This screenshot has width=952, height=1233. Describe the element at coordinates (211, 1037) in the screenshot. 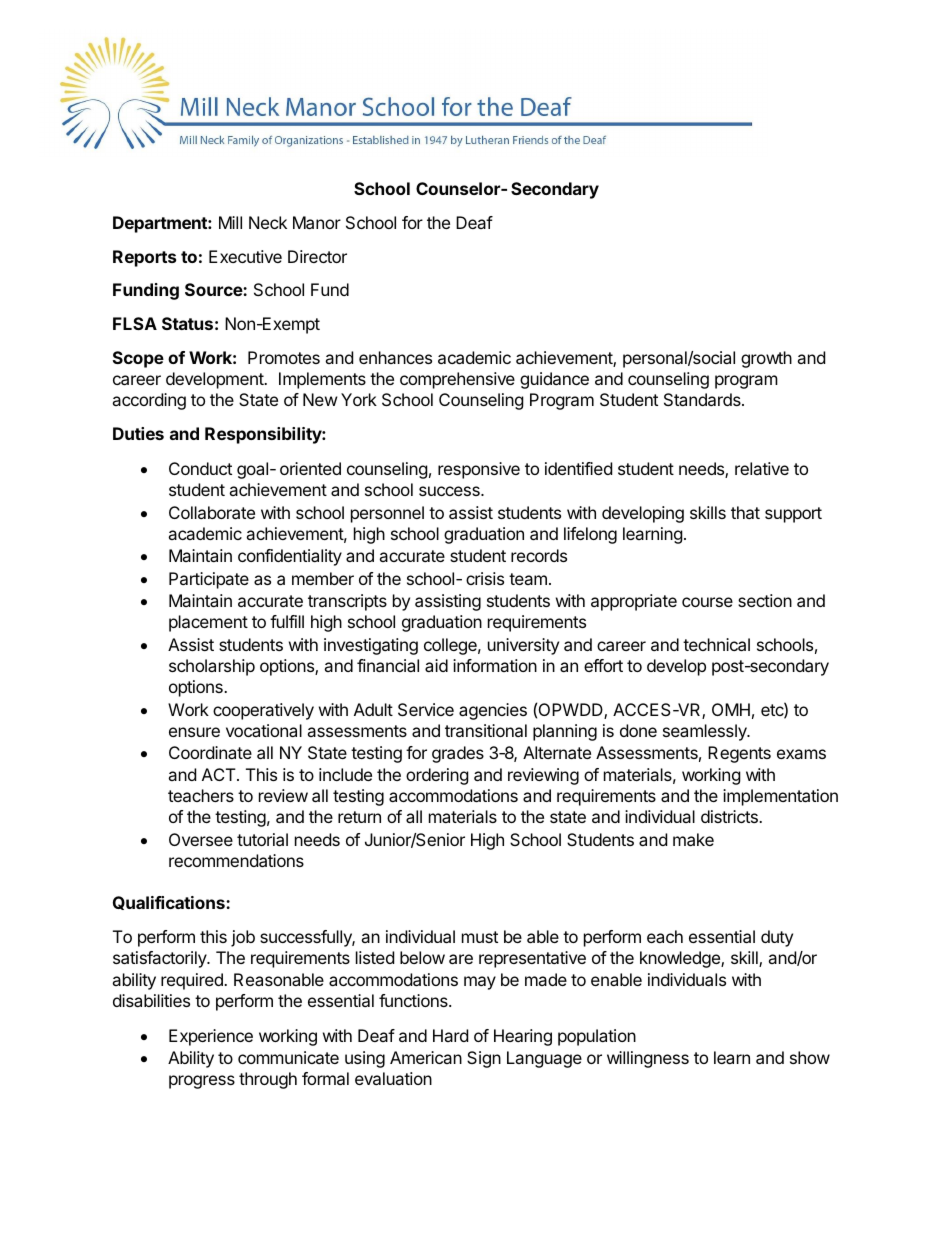

I see `Experience` at that location.
